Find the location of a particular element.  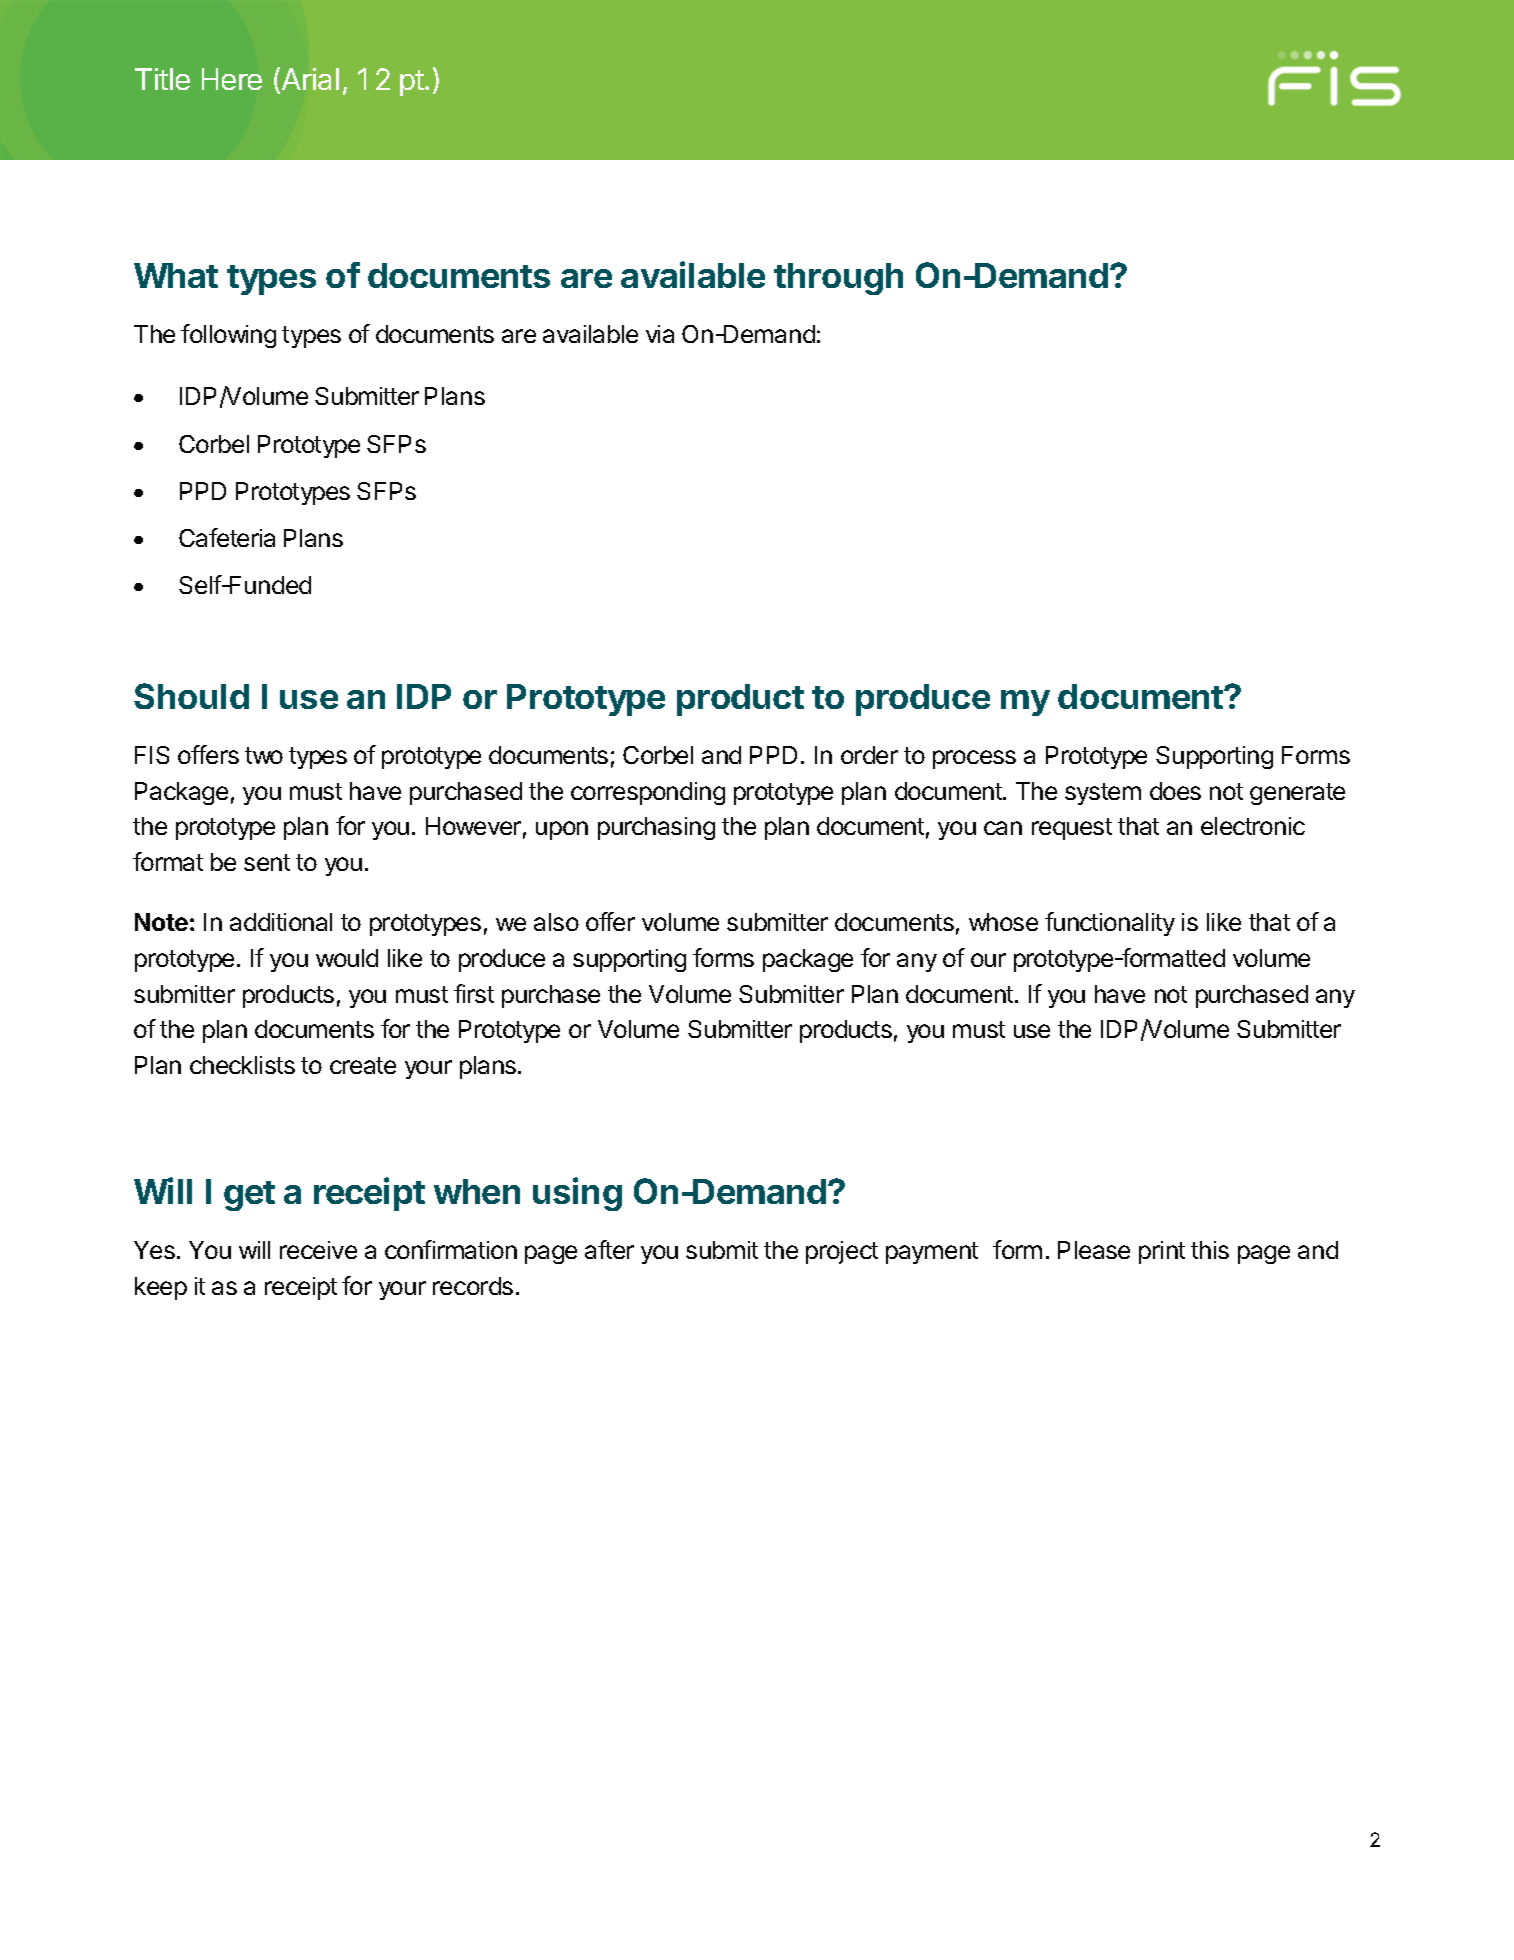

via is located at coordinates (660, 334).
